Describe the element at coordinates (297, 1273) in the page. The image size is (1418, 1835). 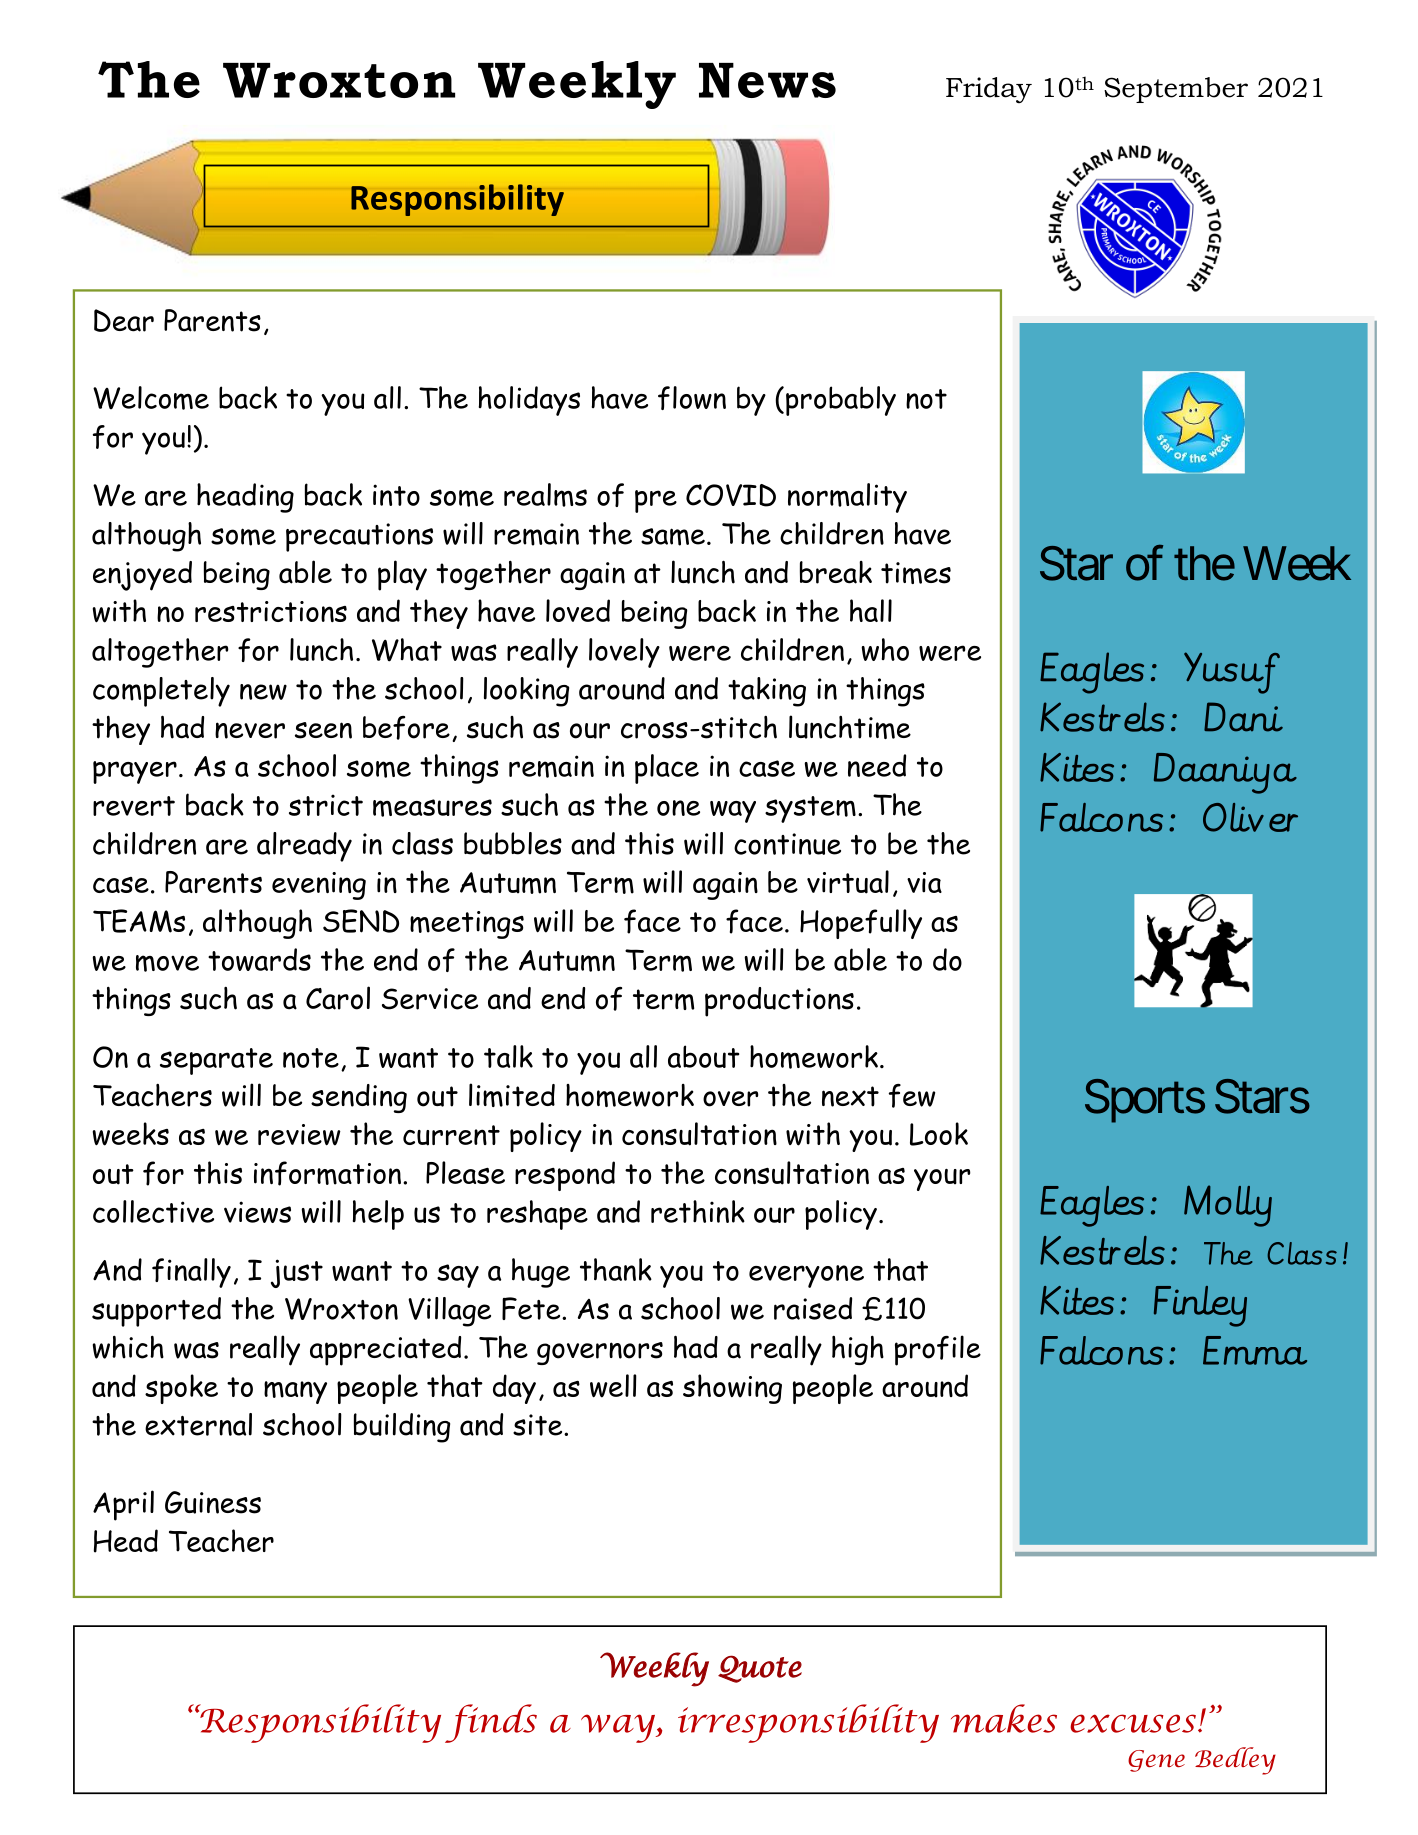
I see `just` at that location.
